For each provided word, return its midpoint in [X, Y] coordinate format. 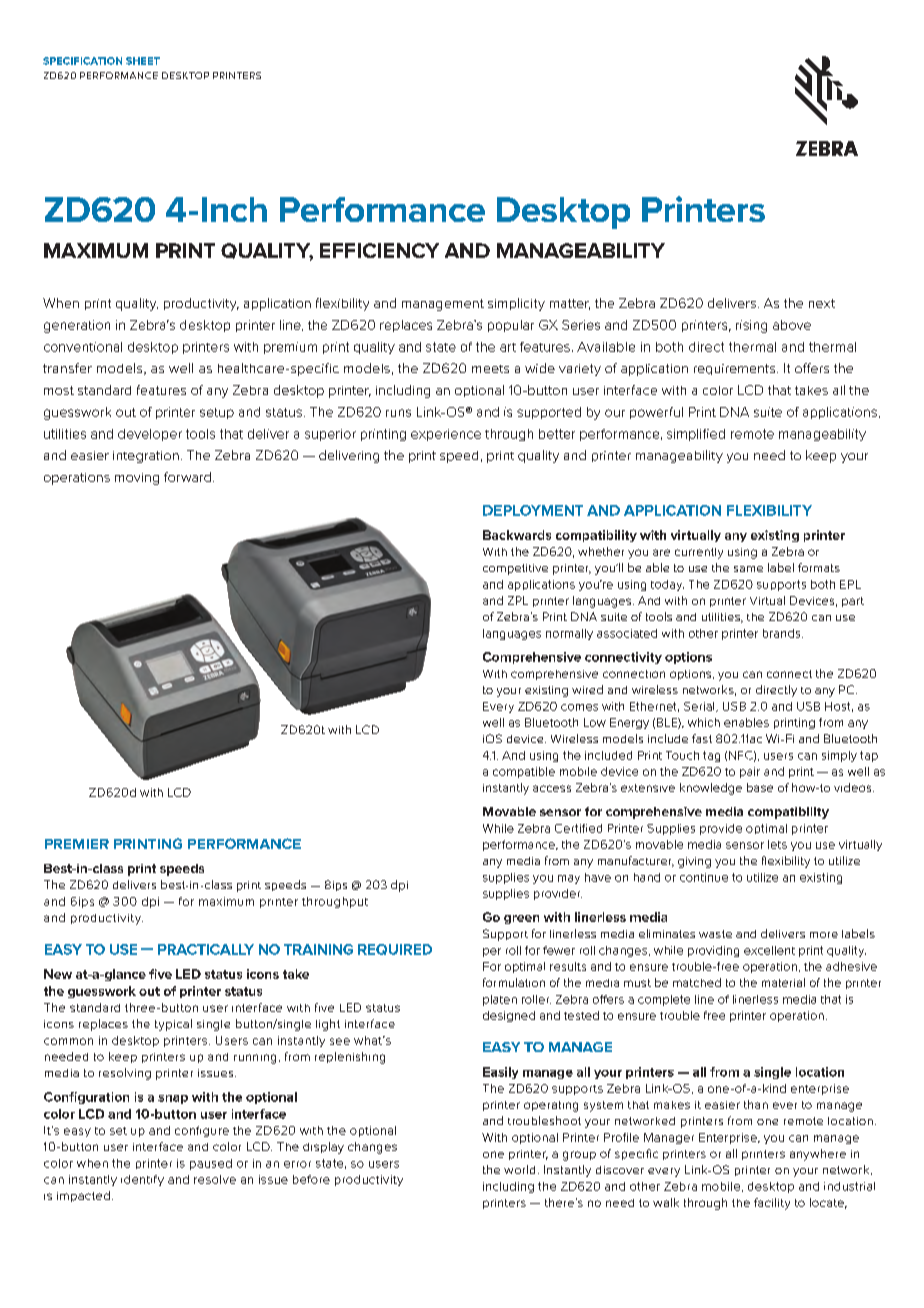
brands [783, 633]
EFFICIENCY [379, 250]
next [822, 303]
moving [137, 479]
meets [490, 369]
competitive [515, 569]
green [521, 919]
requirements [736, 369]
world [519, 1169]
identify [142, 1180]
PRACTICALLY [206, 949]
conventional [83, 347]
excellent [769, 950]
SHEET [143, 61]
